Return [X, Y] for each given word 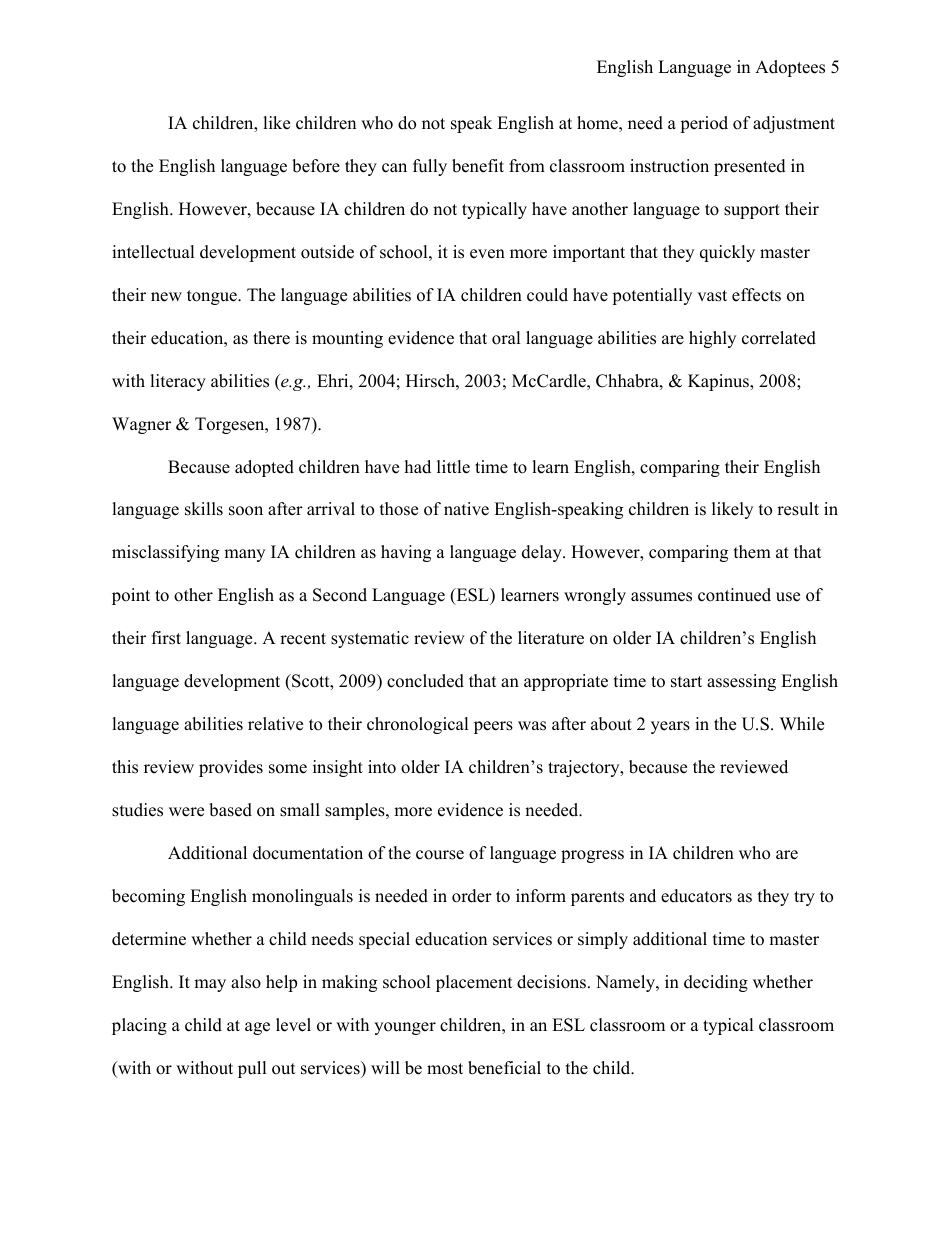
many [244, 555]
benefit [478, 166]
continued [734, 595]
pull [252, 1069]
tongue [213, 297]
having [406, 553]
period [704, 124]
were [186, 812]
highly [712, 339]
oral [506, 338]
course [440, 855]
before [316, 166]
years [670, 727]
